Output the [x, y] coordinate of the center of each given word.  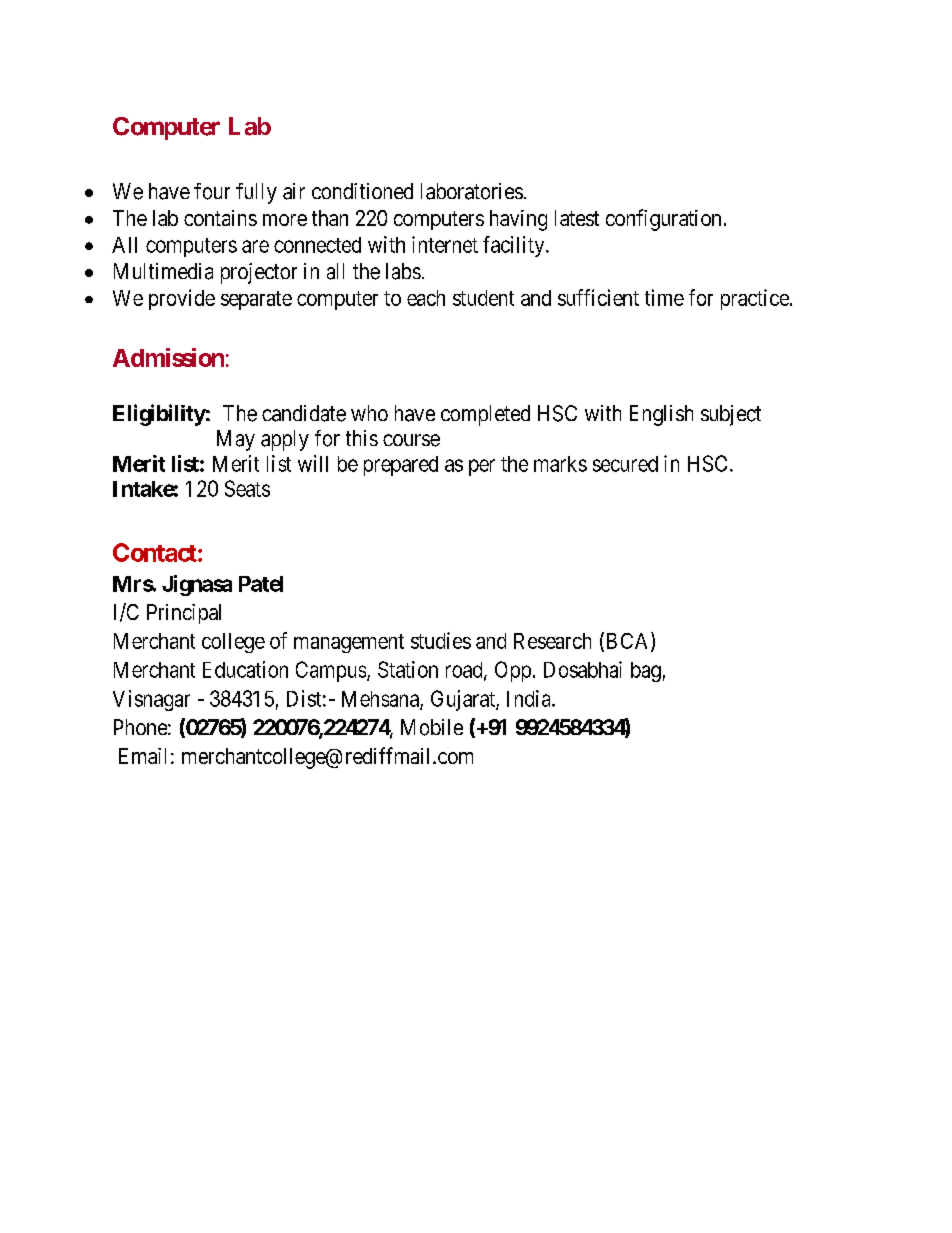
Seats [247, 488]
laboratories [472, 191]
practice [755, 299]
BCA [627, 641]
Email [142, 756]
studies [441, 640]
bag [646, 672]
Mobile [432, 727]
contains [220, 218]
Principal [184, 614]
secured [625, 464]
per [482, 467]
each [426, 298]
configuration [663, 220]
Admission [168, 357]
